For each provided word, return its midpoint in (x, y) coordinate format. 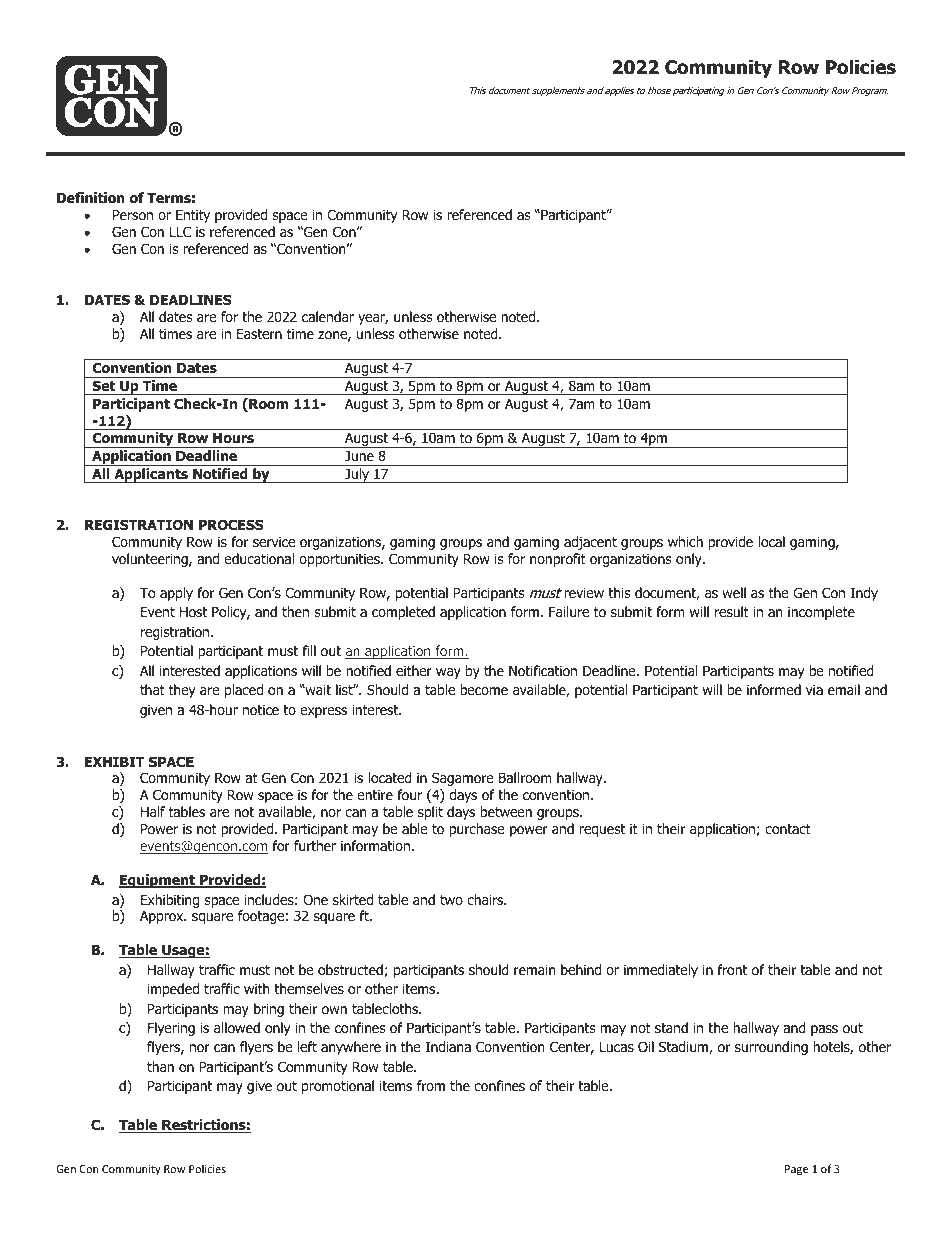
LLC (180, 231)
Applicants (151, 475)
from (431, 1085)
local (771, 541)
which (685, 541)
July (357, 475)
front (732, 969)
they (182, 691)
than (160, 1066)
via (814, 689)
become (484, 689)
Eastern (259, 334)
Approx (163, 917)
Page (796, 1170)
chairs (486, 899)
